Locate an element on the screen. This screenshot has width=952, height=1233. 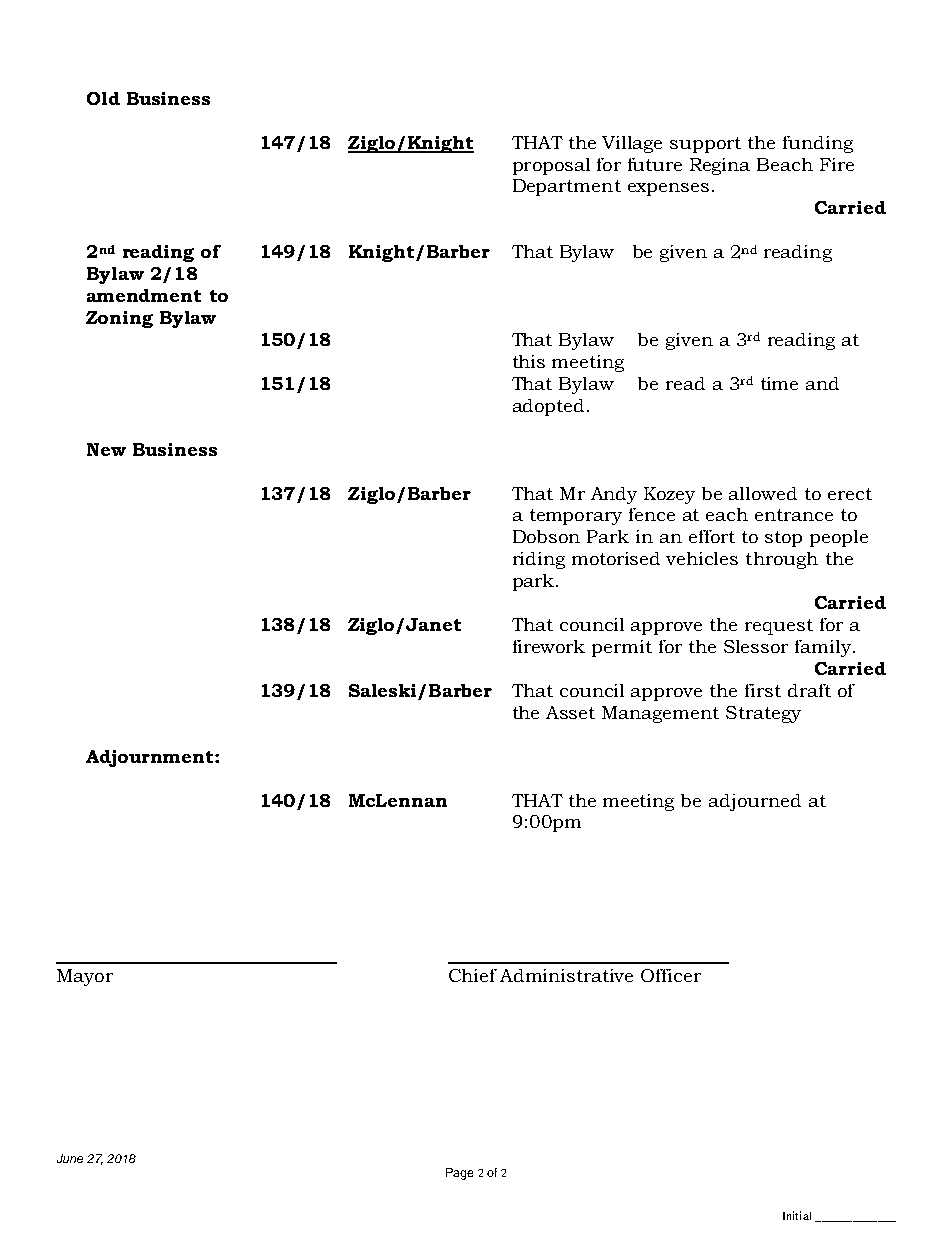
proposal is located at coordinates (551, 166).
